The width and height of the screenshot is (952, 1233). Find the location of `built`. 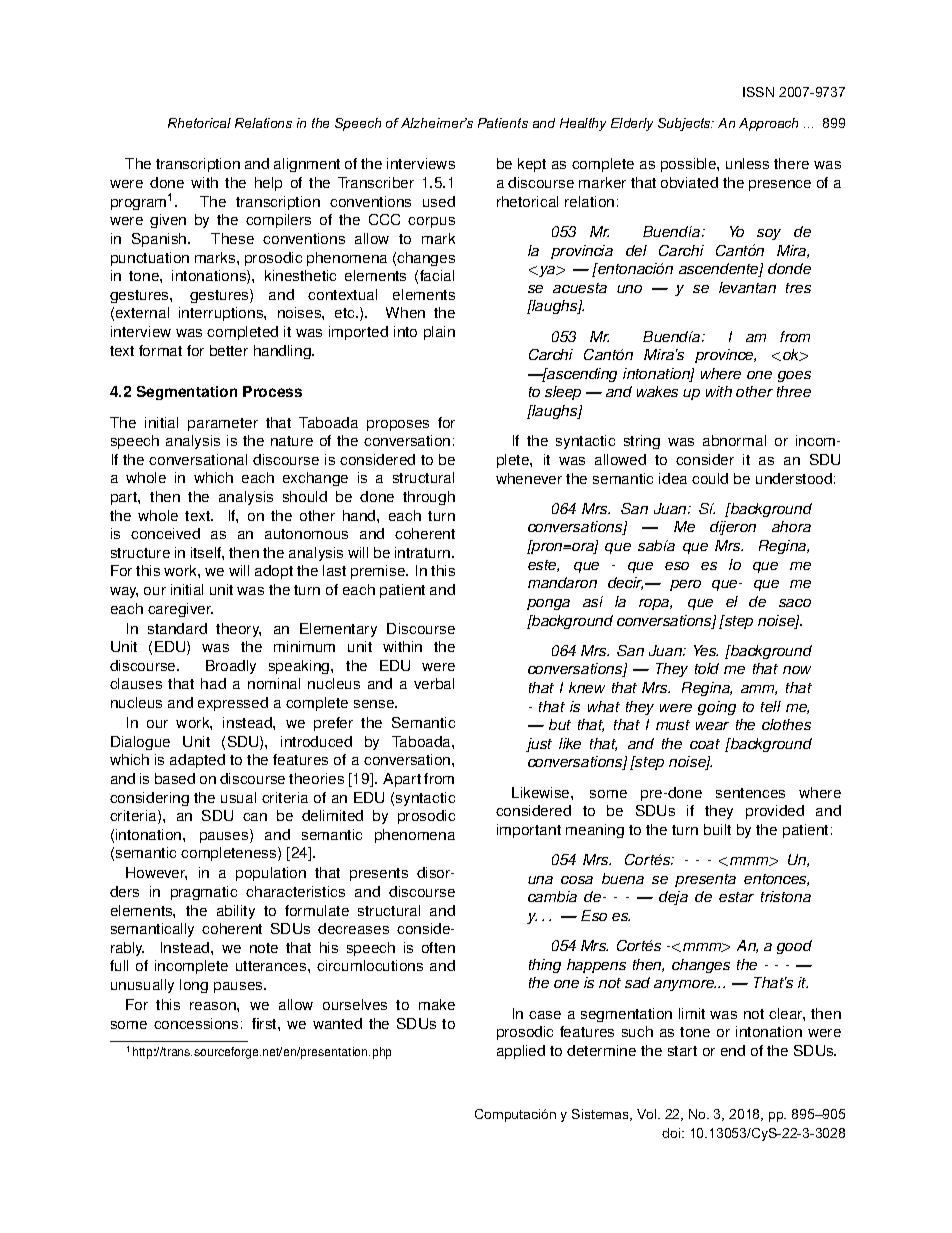

built is located at coordinates (717, 829).
